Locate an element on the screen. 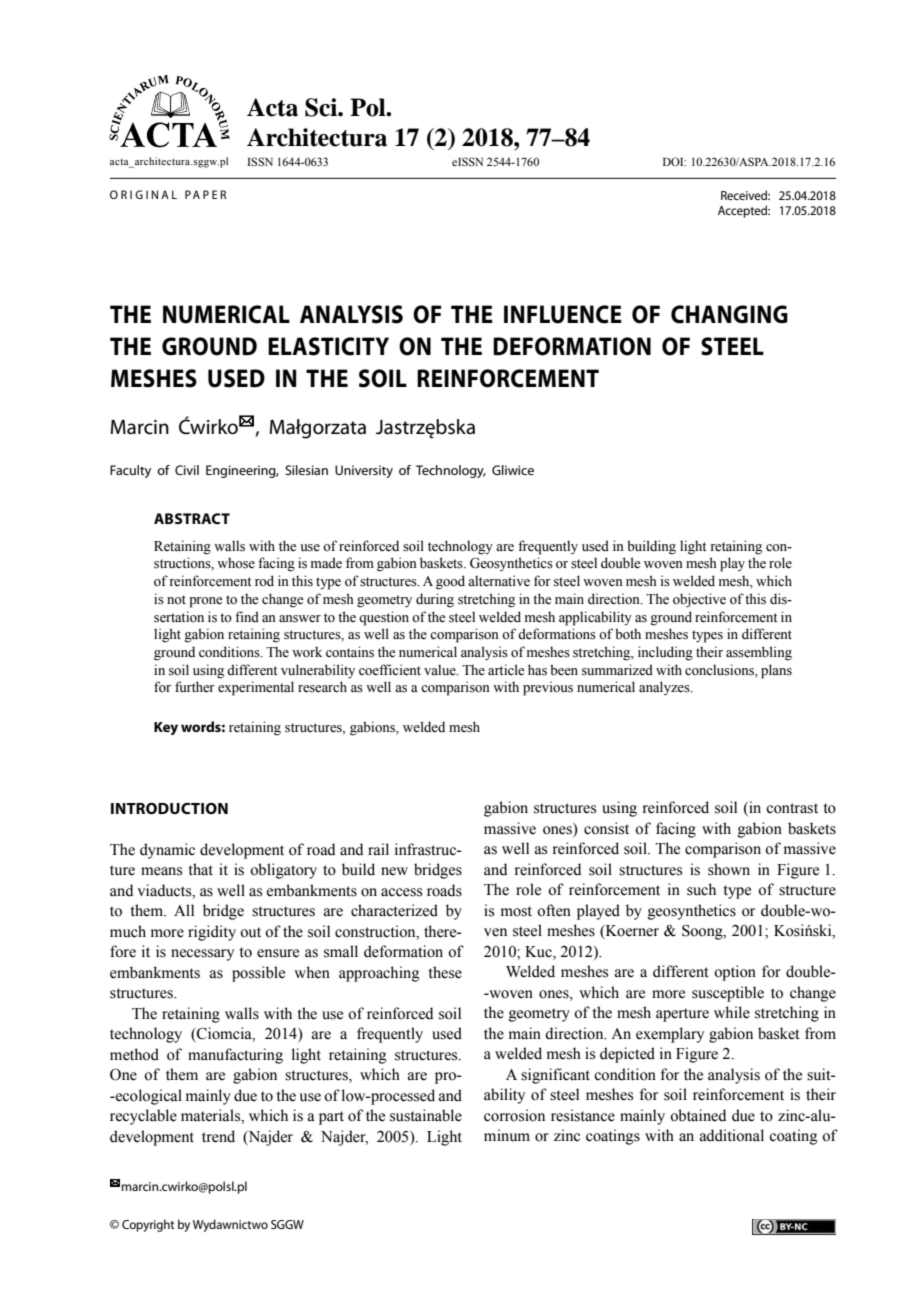 This screenshot has width=924, height=1308. DOI is located at coordinates (674, 161).
